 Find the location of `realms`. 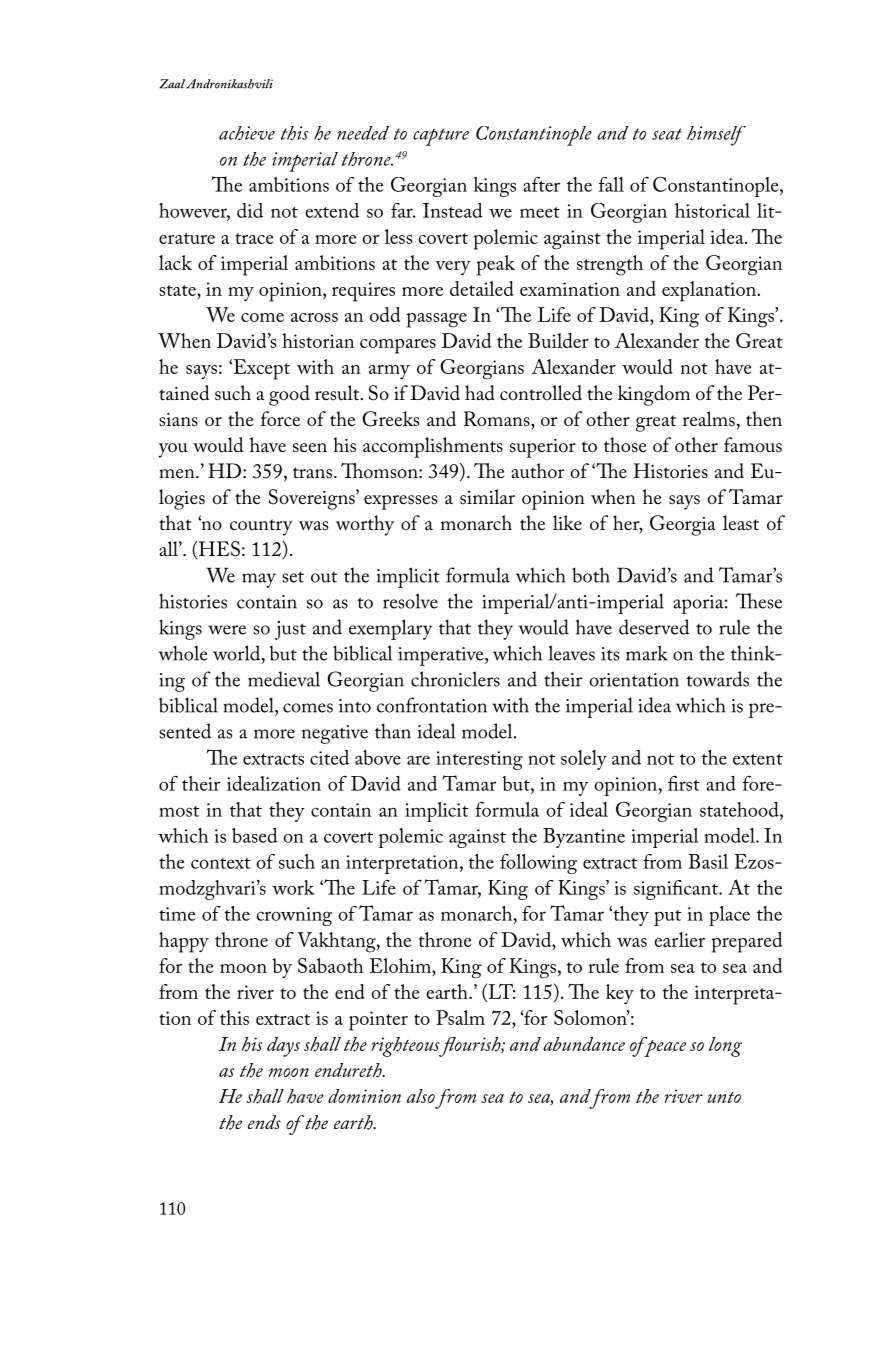

realms is located at coordinates (709, 419).
